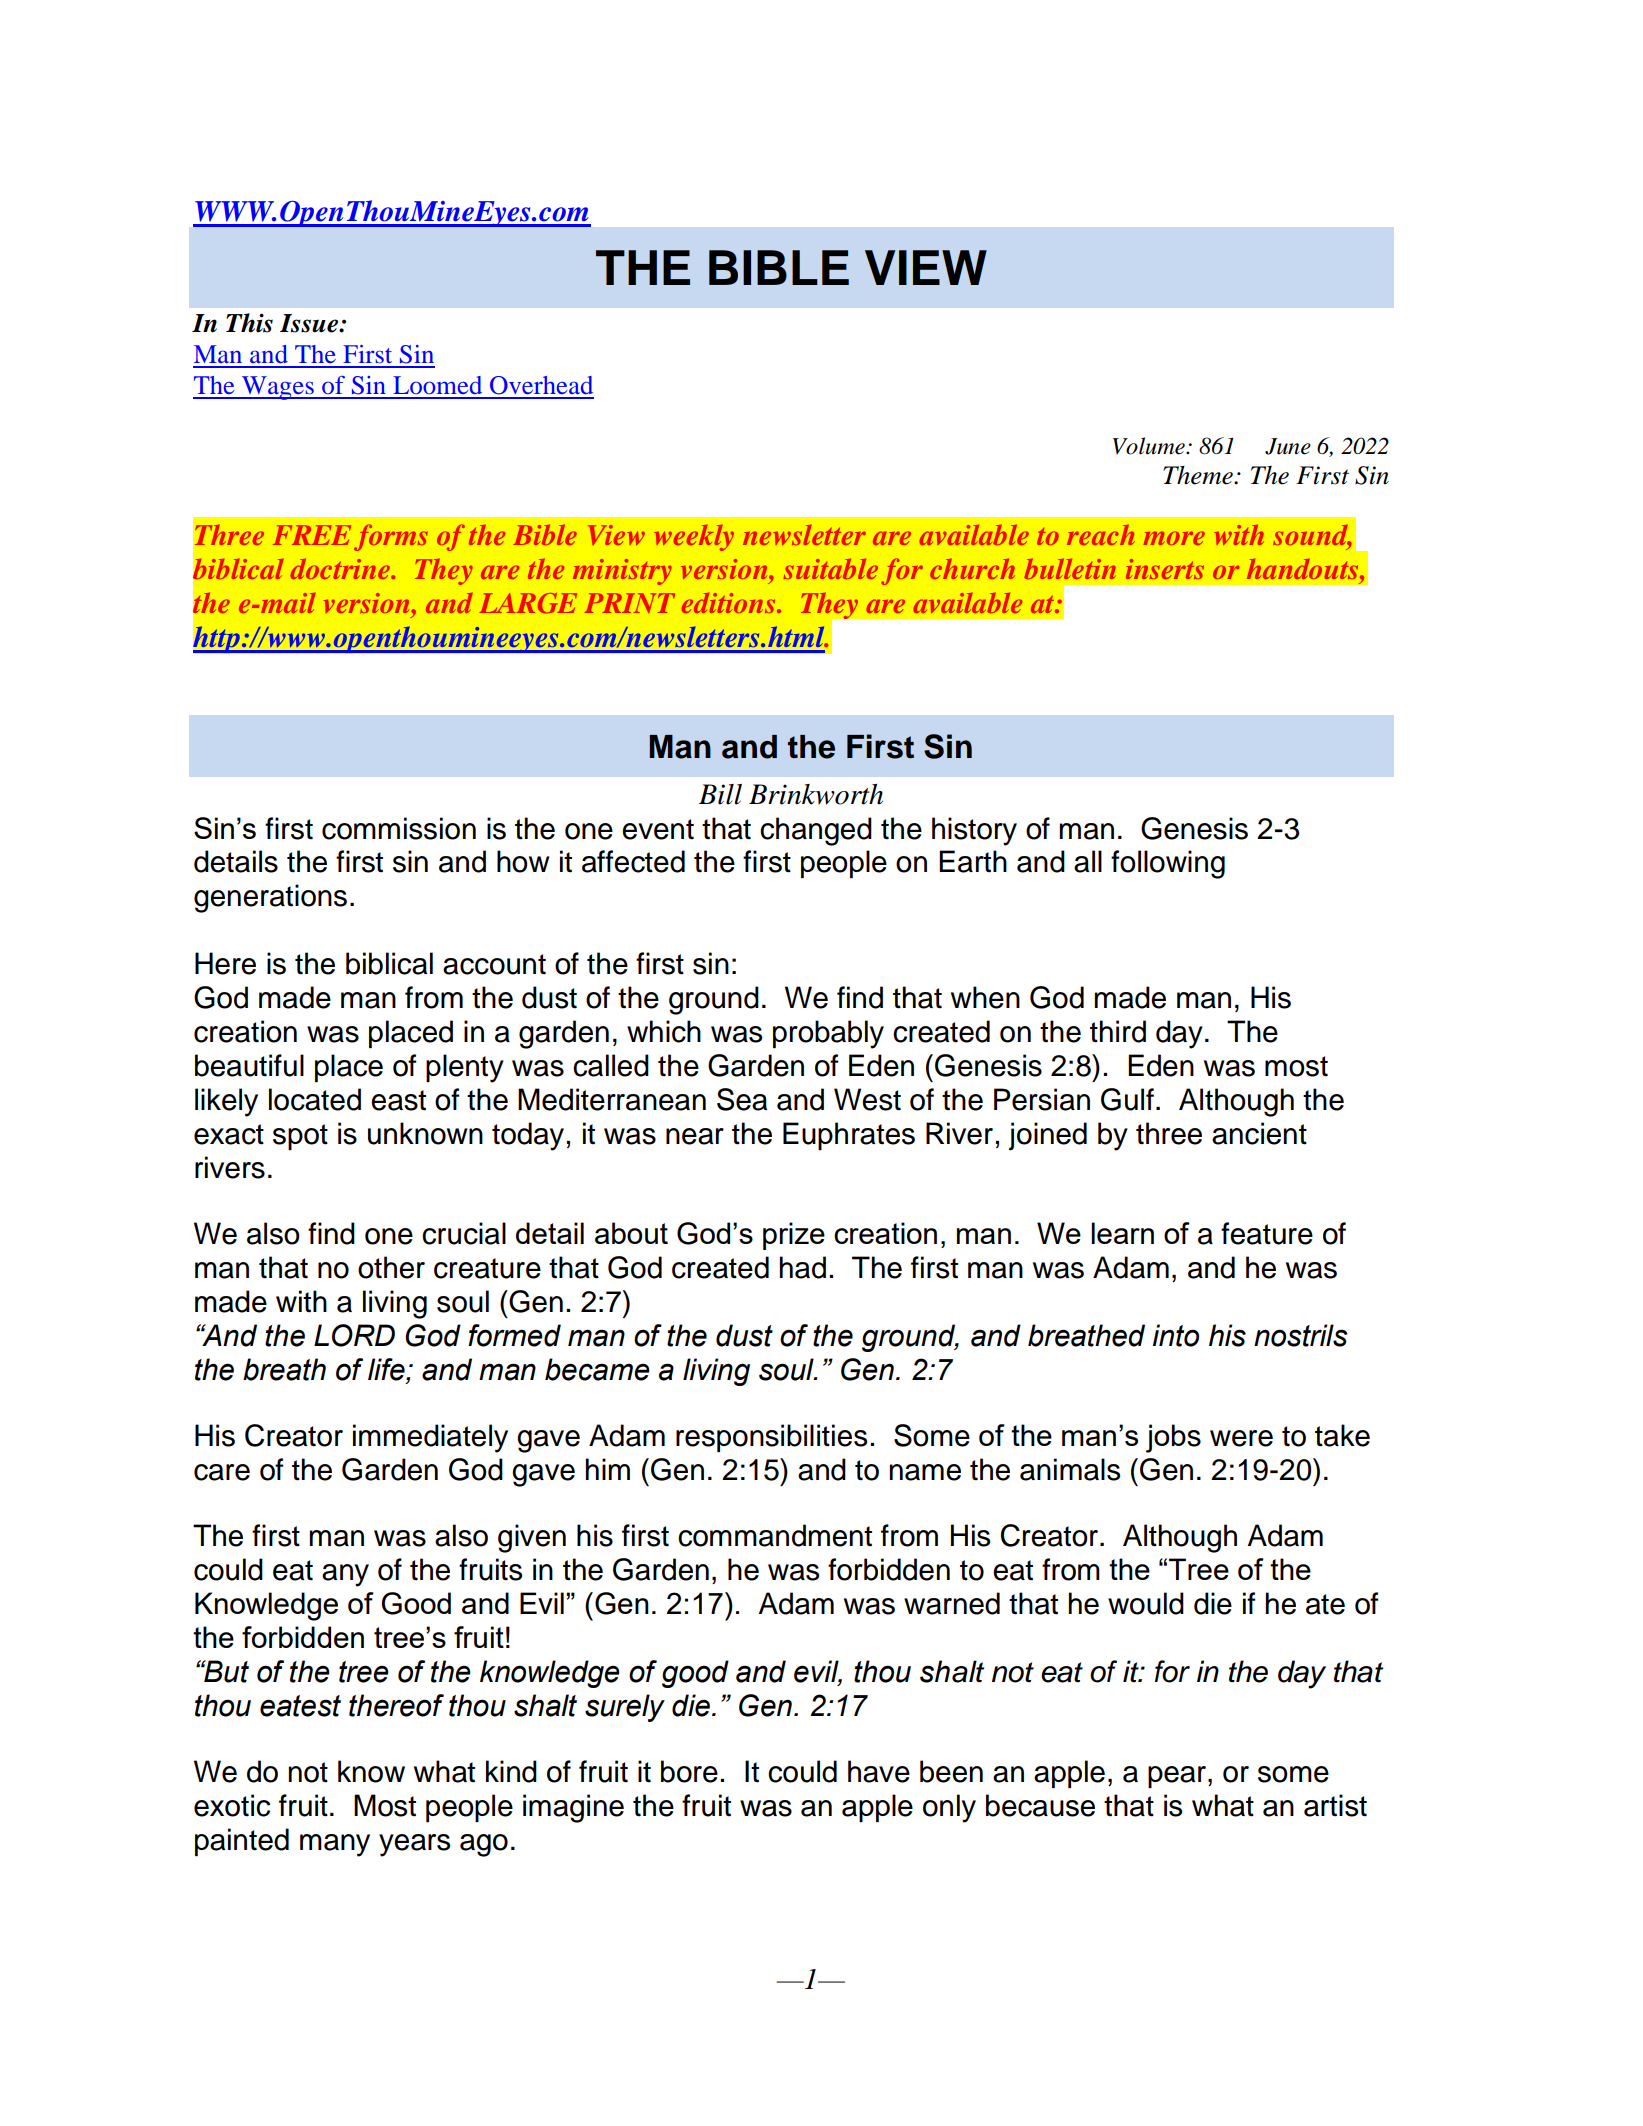 The image size is (1643, 2126). What do you see at coordinates (335, 1845) in the page?
I see `many` at bounding box center [335, 1845].
